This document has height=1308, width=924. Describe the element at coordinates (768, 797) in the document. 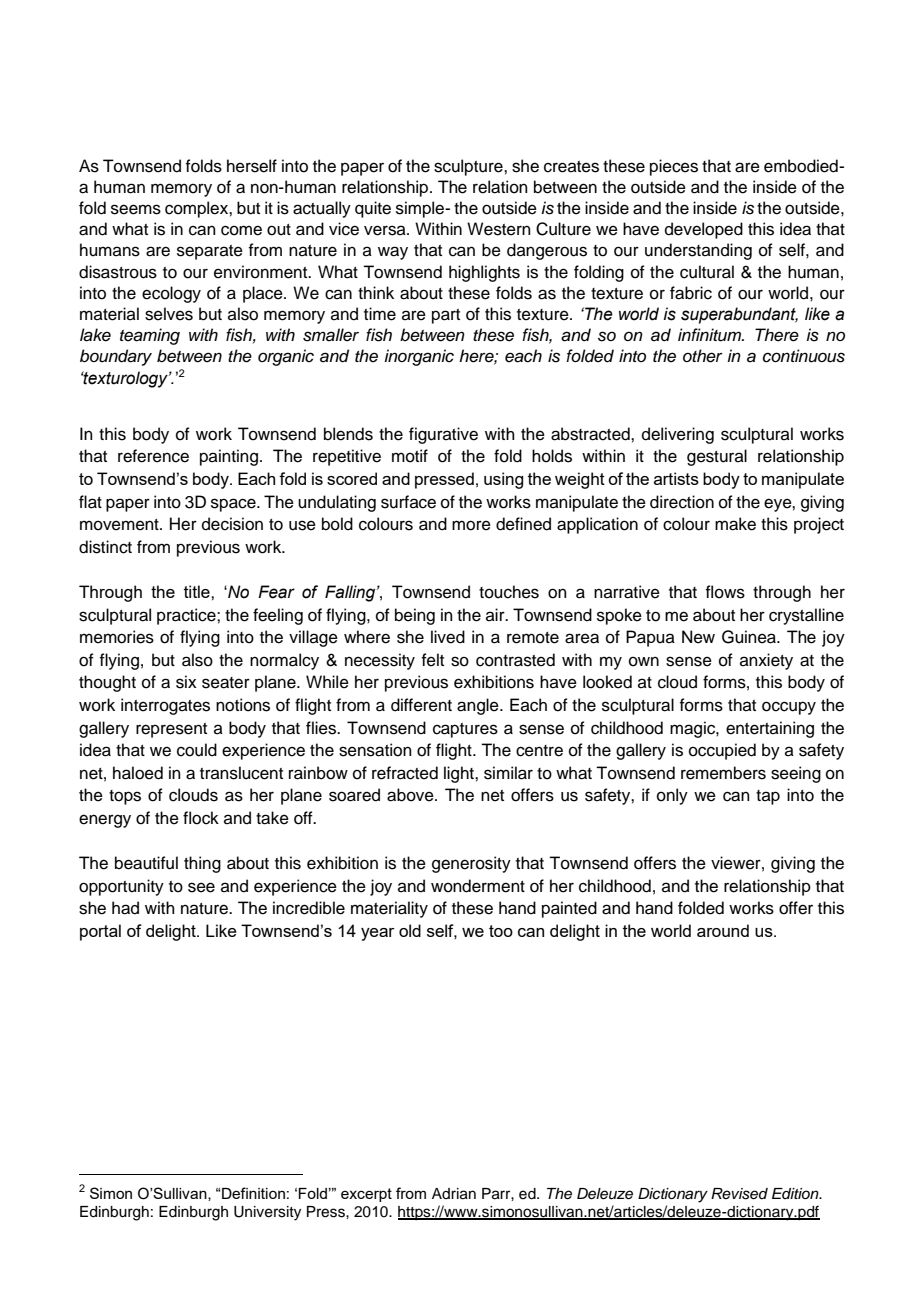

I see `tap` at that location.
